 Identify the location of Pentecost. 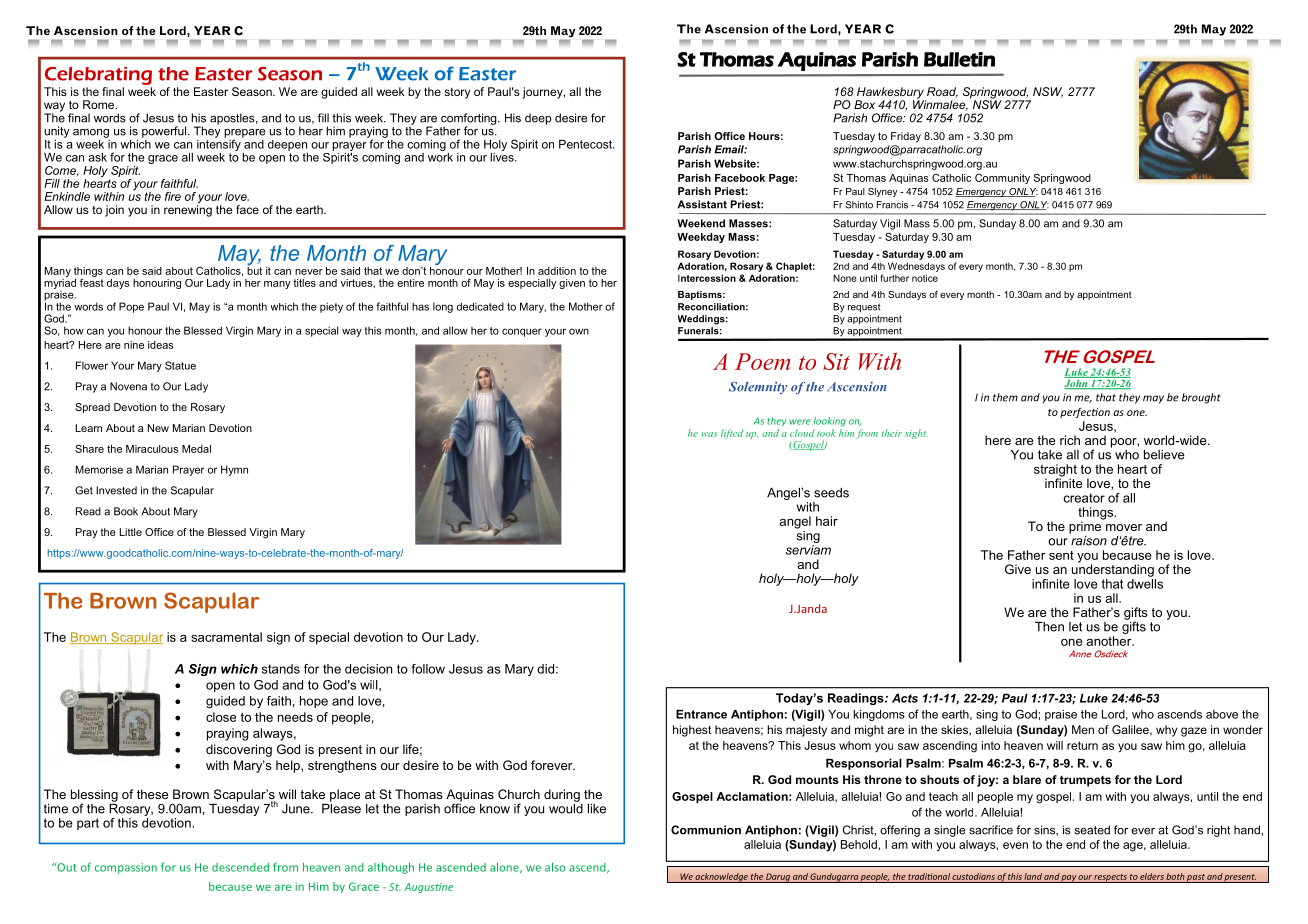
(586, 144).
